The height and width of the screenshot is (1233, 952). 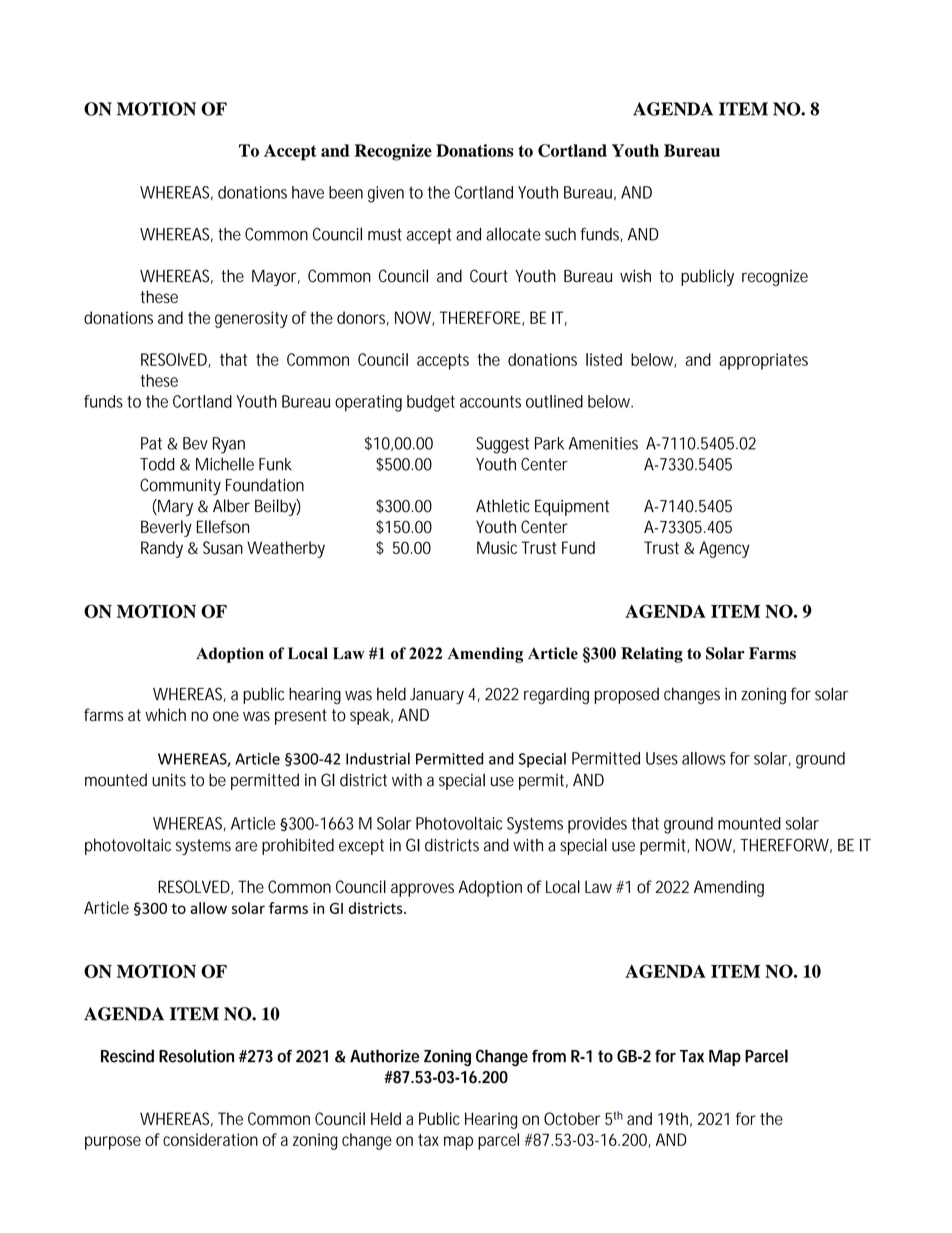 I want to click on wish, so click(x=635, y=276).
